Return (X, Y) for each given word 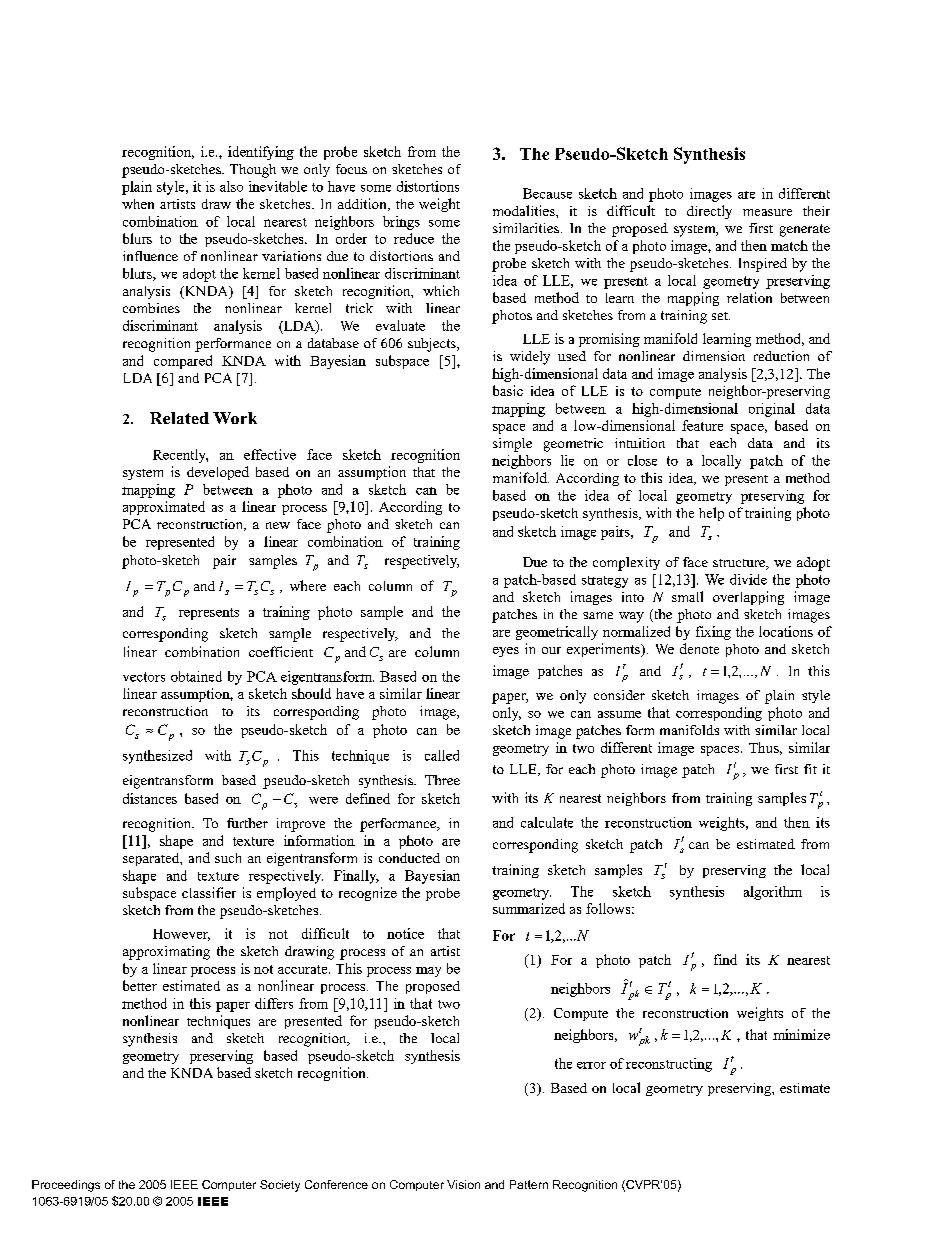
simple (512, 445)
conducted (409, 858)
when (138, 204)
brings (401, 223)
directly (709, 212)
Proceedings (66, 1186)
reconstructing (669, 1065)
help (711, 514)
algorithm (773, 893)
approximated (164, 508)
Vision (463, 1184)
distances (150, 798)
